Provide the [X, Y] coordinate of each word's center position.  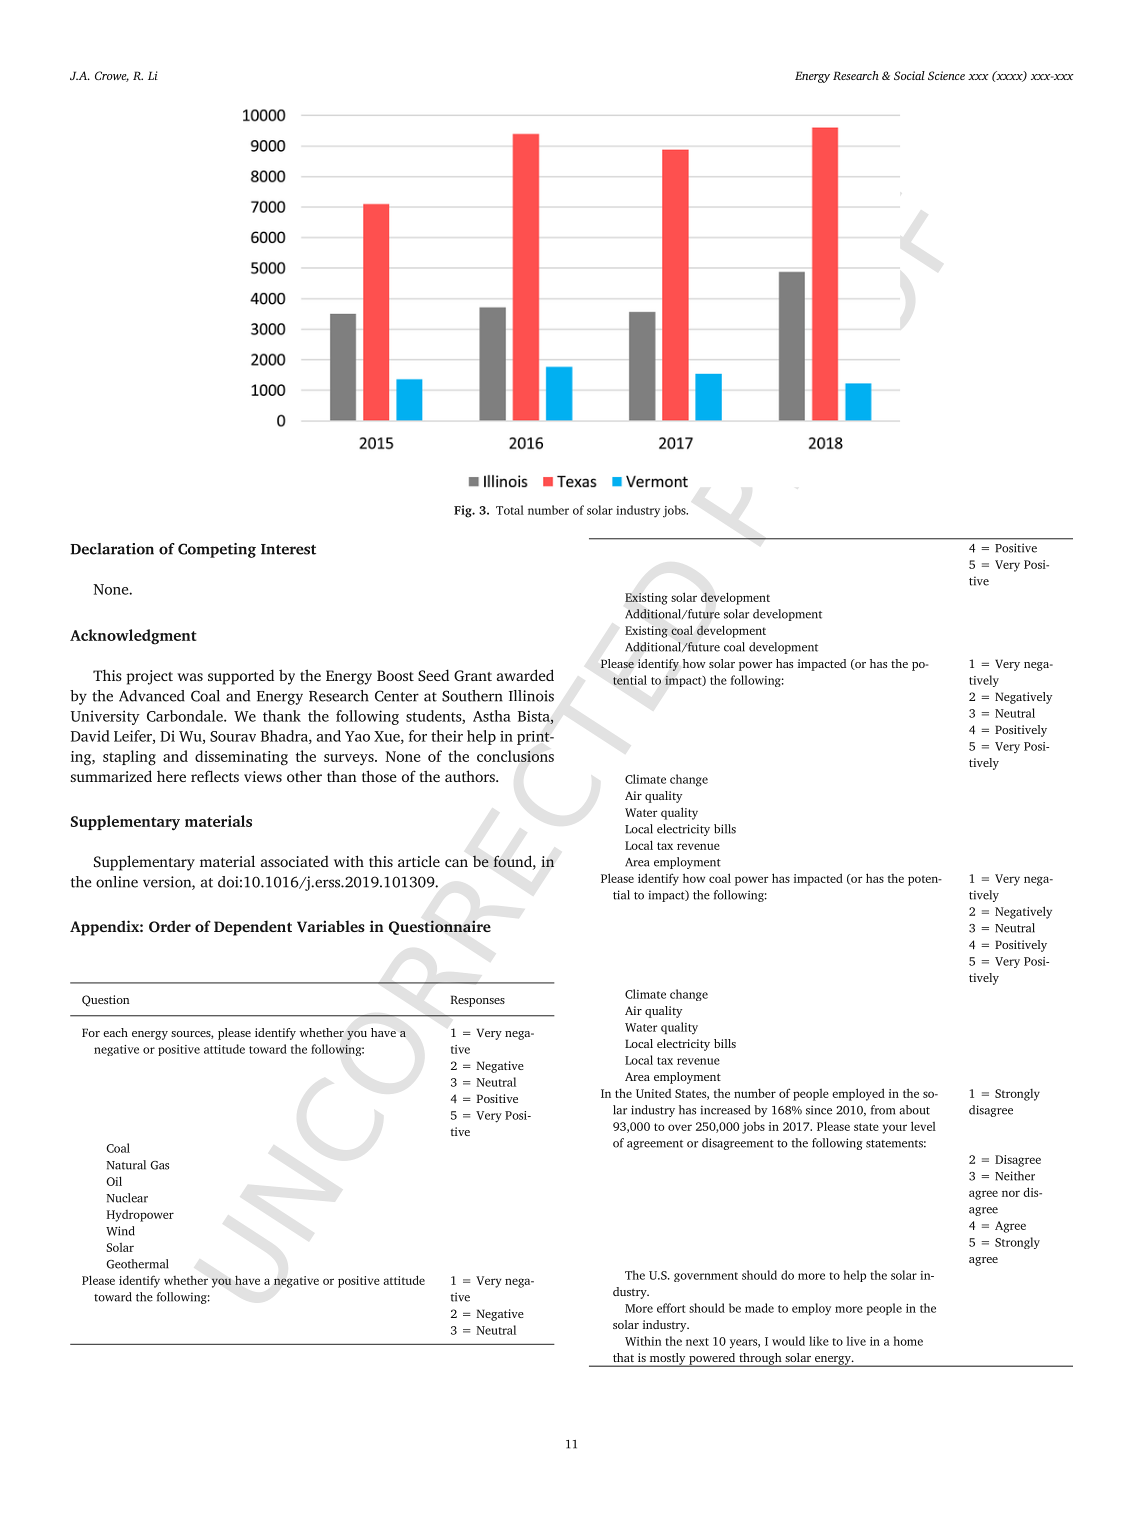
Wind [120, 1231]
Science [946, 75]
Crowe [112, 76]
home [908, 1341]
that [623, 1357]
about [914, 1110]
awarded [525, 675]
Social [909, 75]
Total [510, 510]
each [115, 1032]
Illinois [531, 696]
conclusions [515, 756]
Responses [478, 1001]
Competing [217, 550]
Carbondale [186, 716]
